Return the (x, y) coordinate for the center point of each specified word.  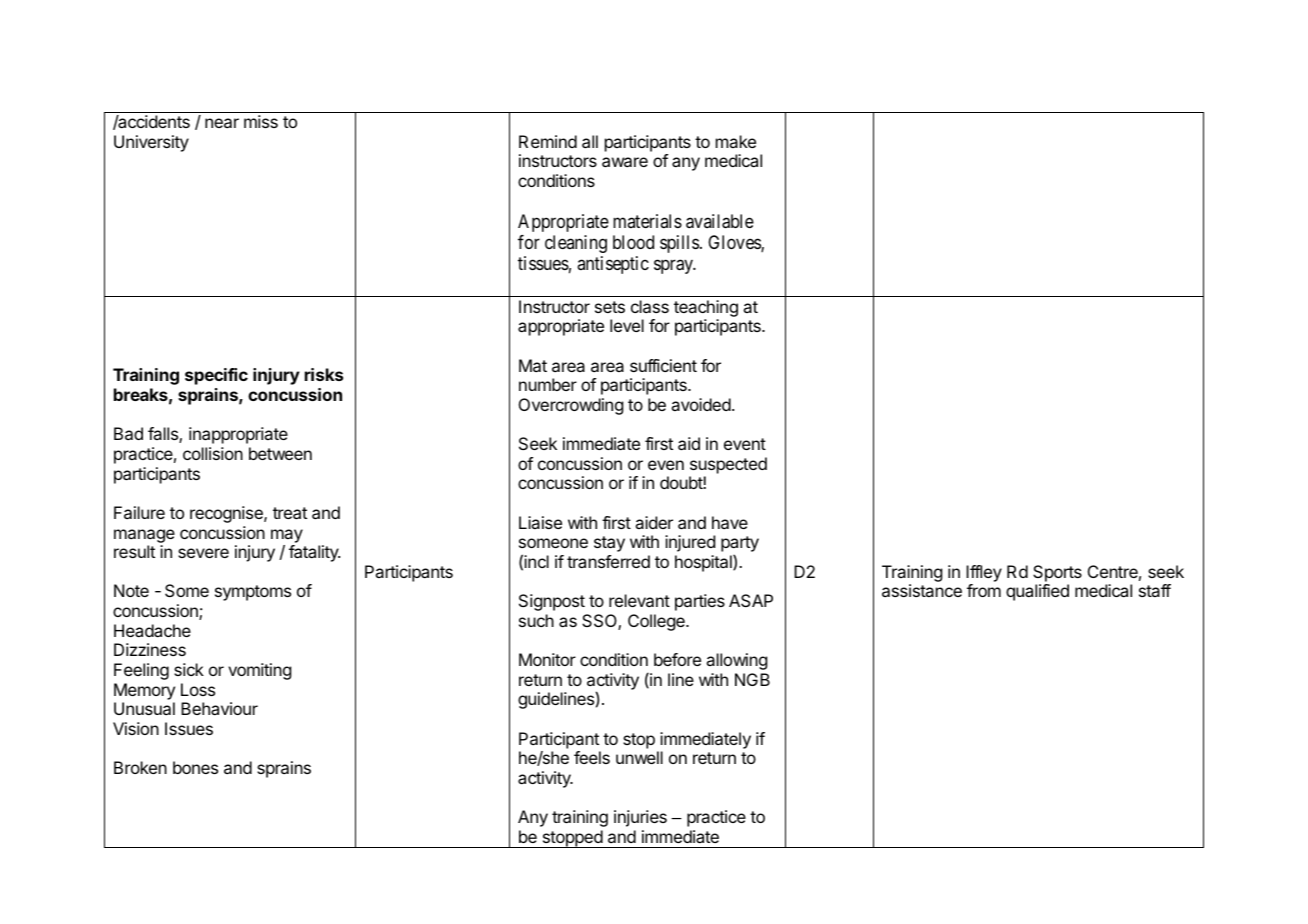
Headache (152, 630)
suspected (728, 465)
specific (216, 376)
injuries (640, 818)
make (736, 141)
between (280, 453)
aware (625, 162)
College (657, 622)
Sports (1057, 573)
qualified (1037, 592)
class (650, 306)
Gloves (735, 243)
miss (261, 121)
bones (195, 767)
